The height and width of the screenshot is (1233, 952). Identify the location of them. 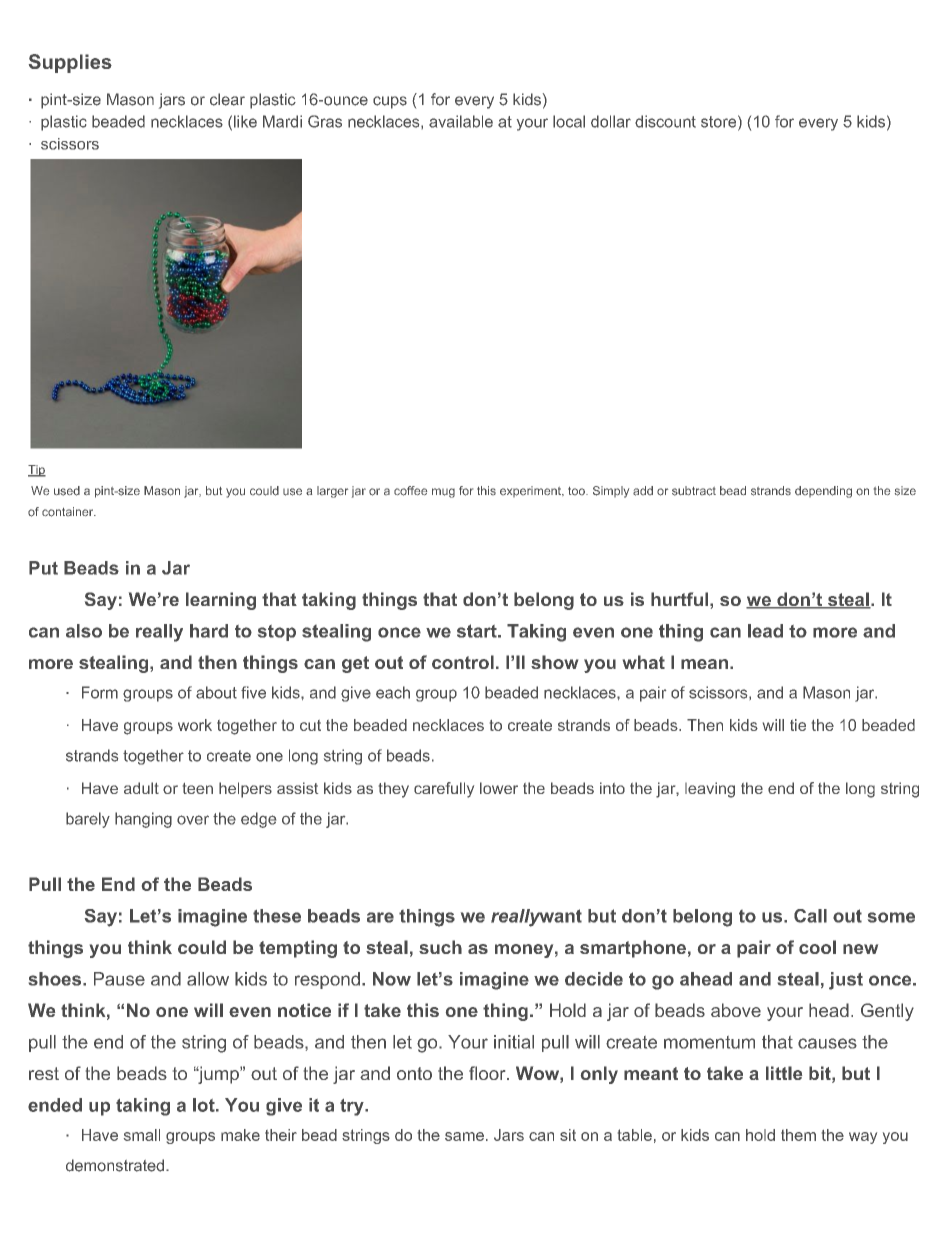
(798, 1135).
